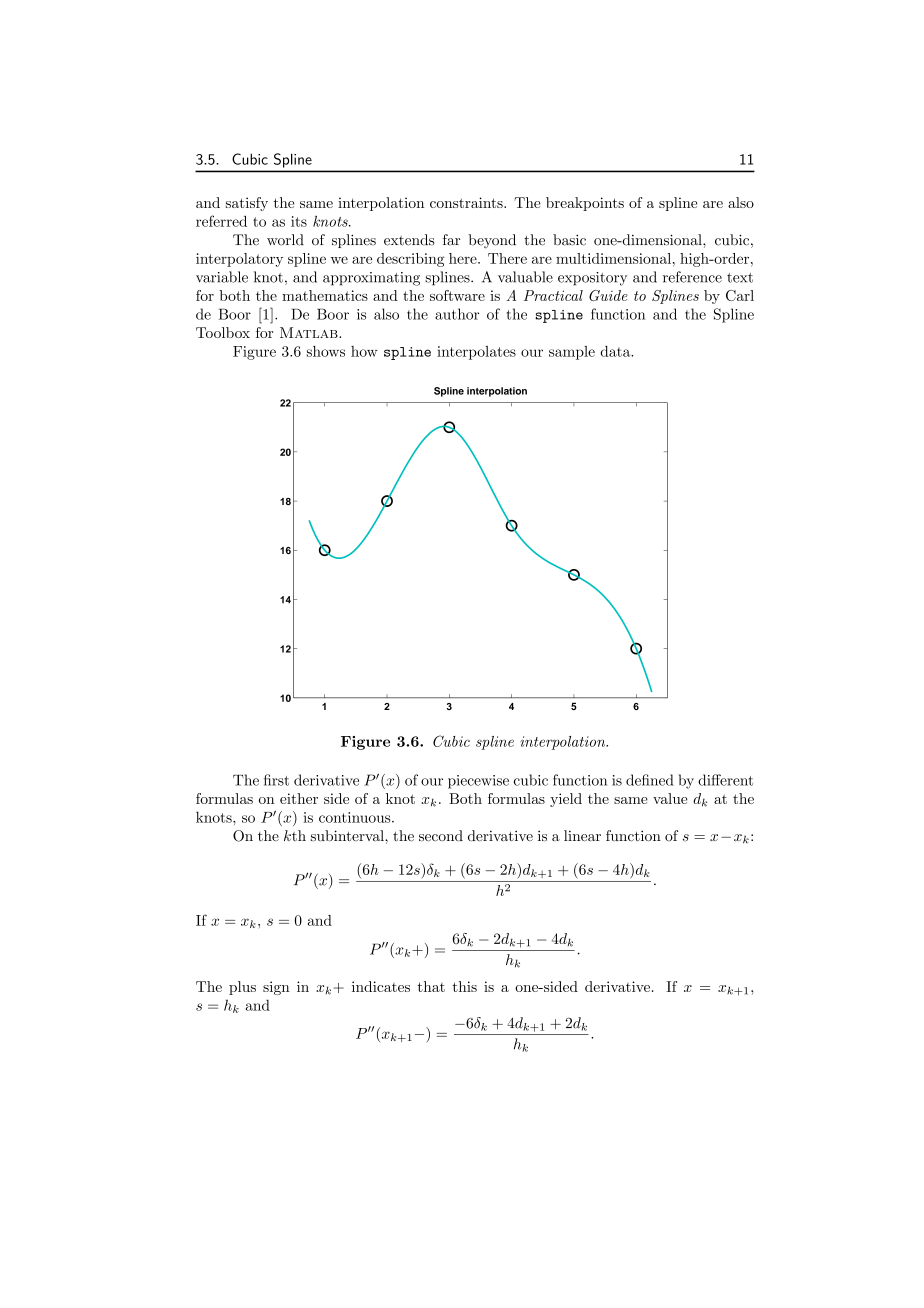 The height and width of the document is (1308, 924). What do you see at coordinates (299, 798) in the document?
I see `either` at bounding box center [299, 798].
